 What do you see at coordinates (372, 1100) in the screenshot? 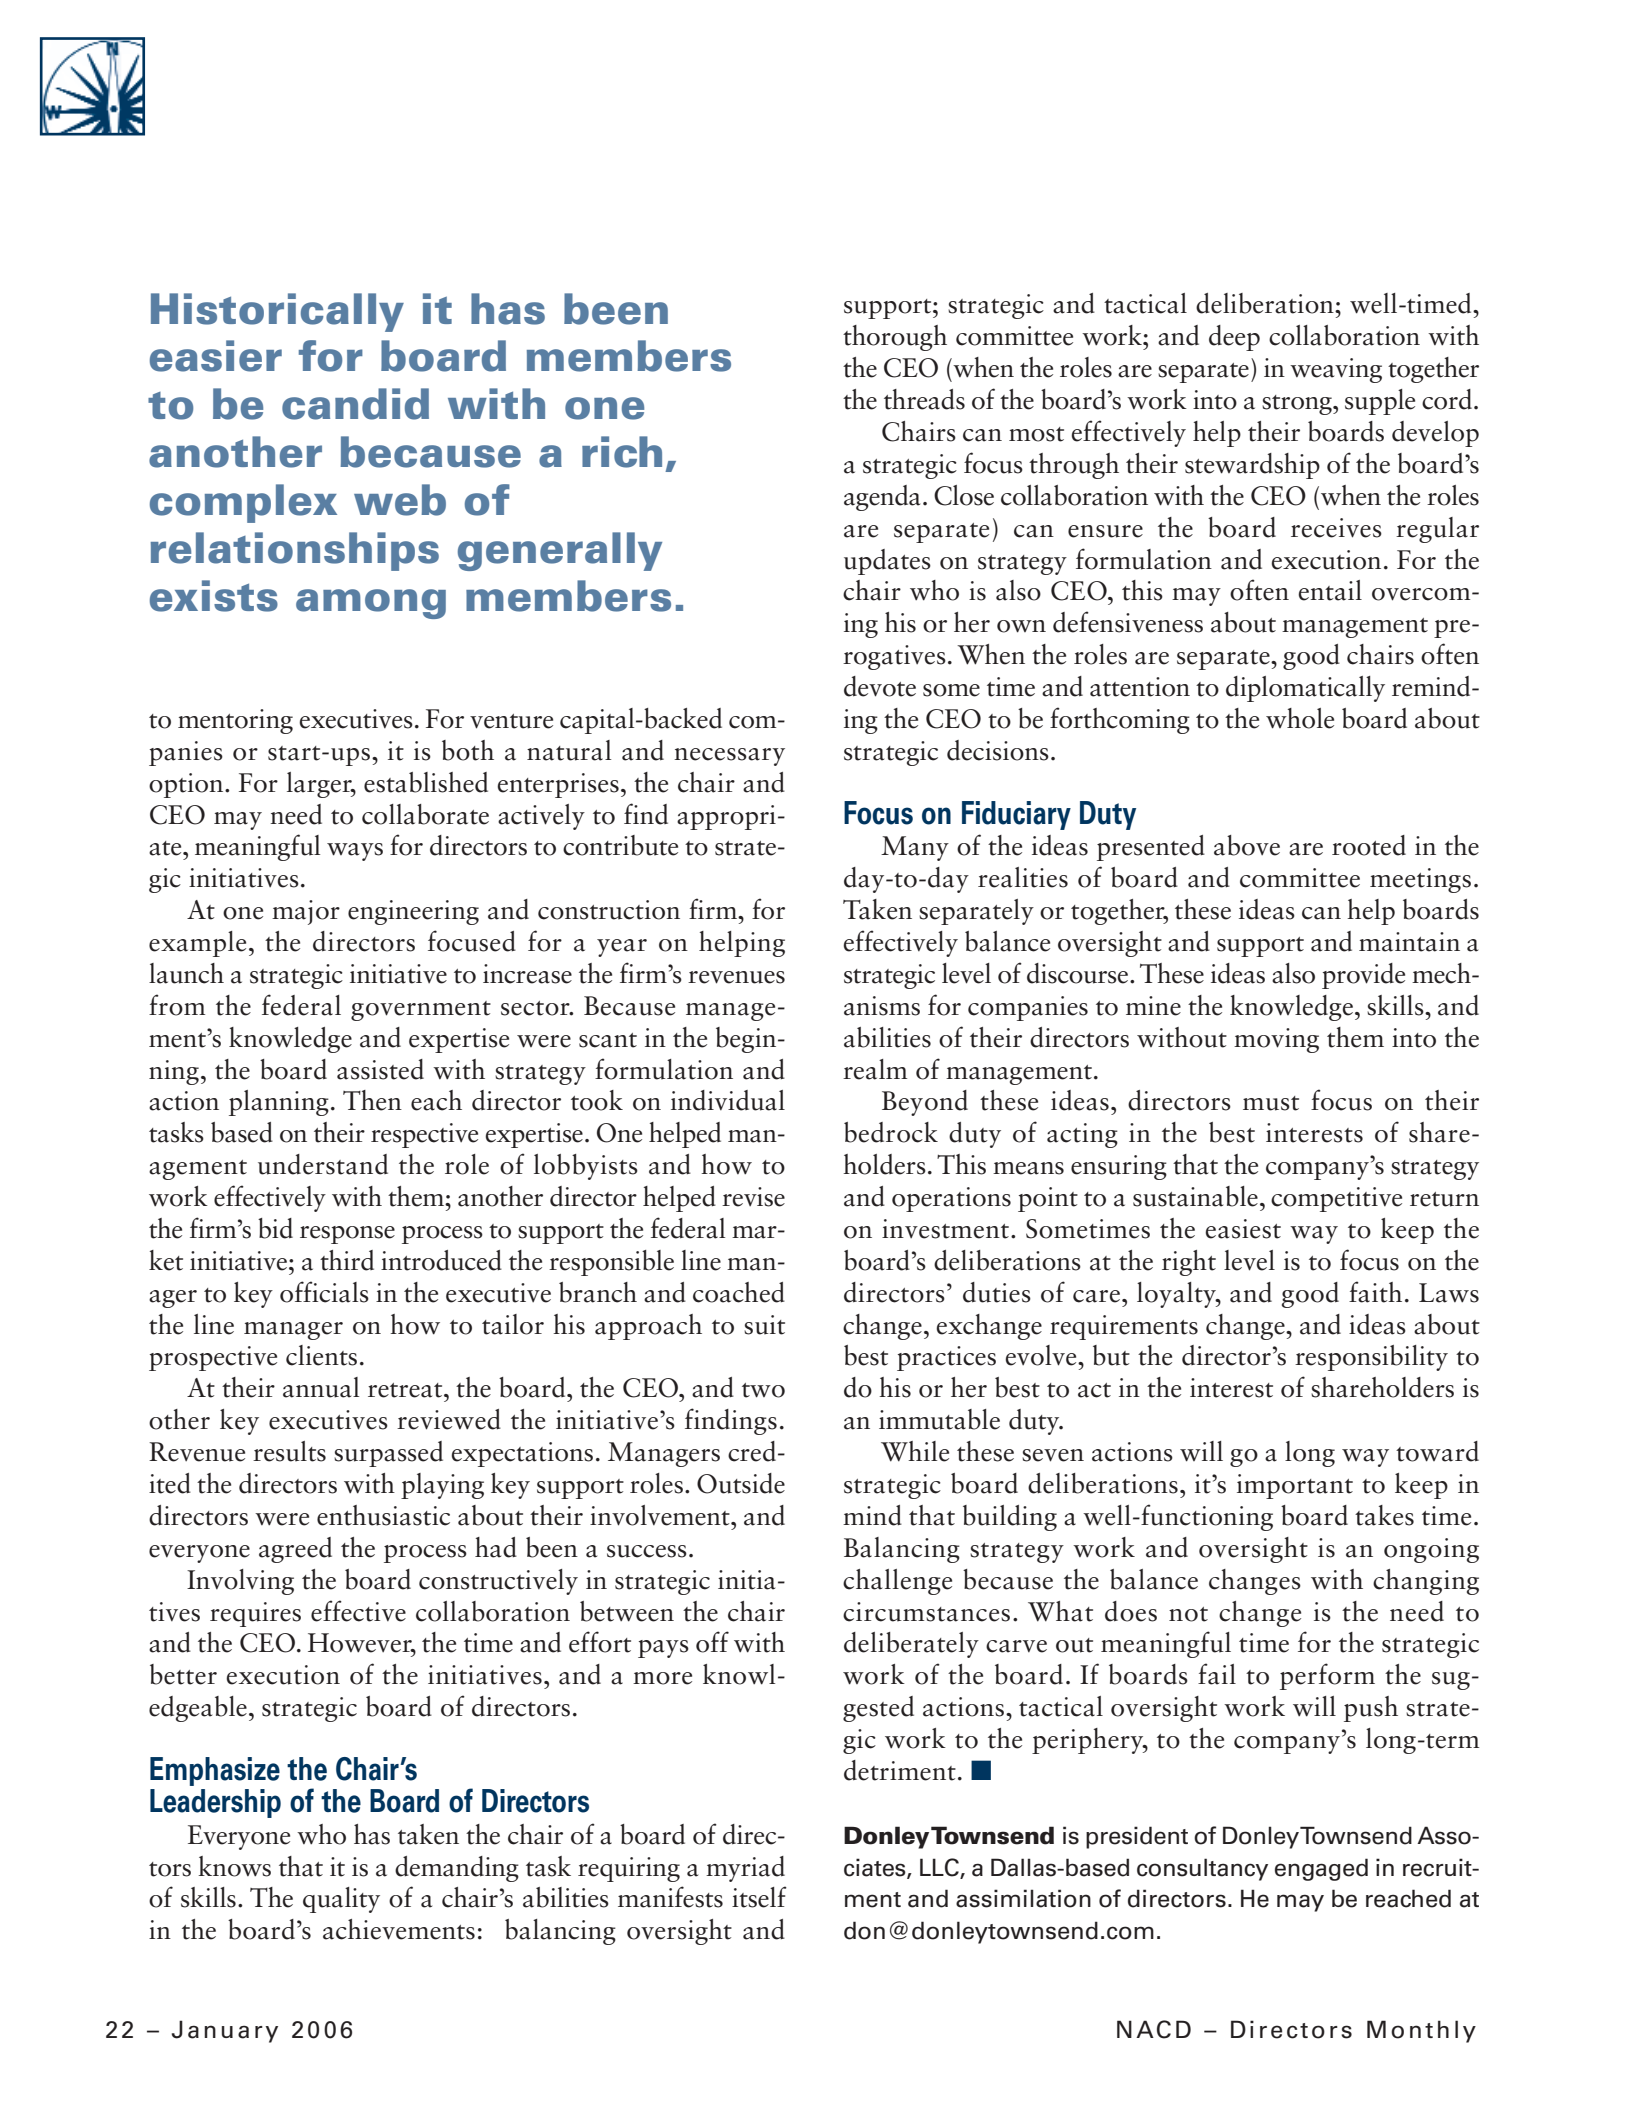
I see `Then` at bounding box center [372, 1100].
